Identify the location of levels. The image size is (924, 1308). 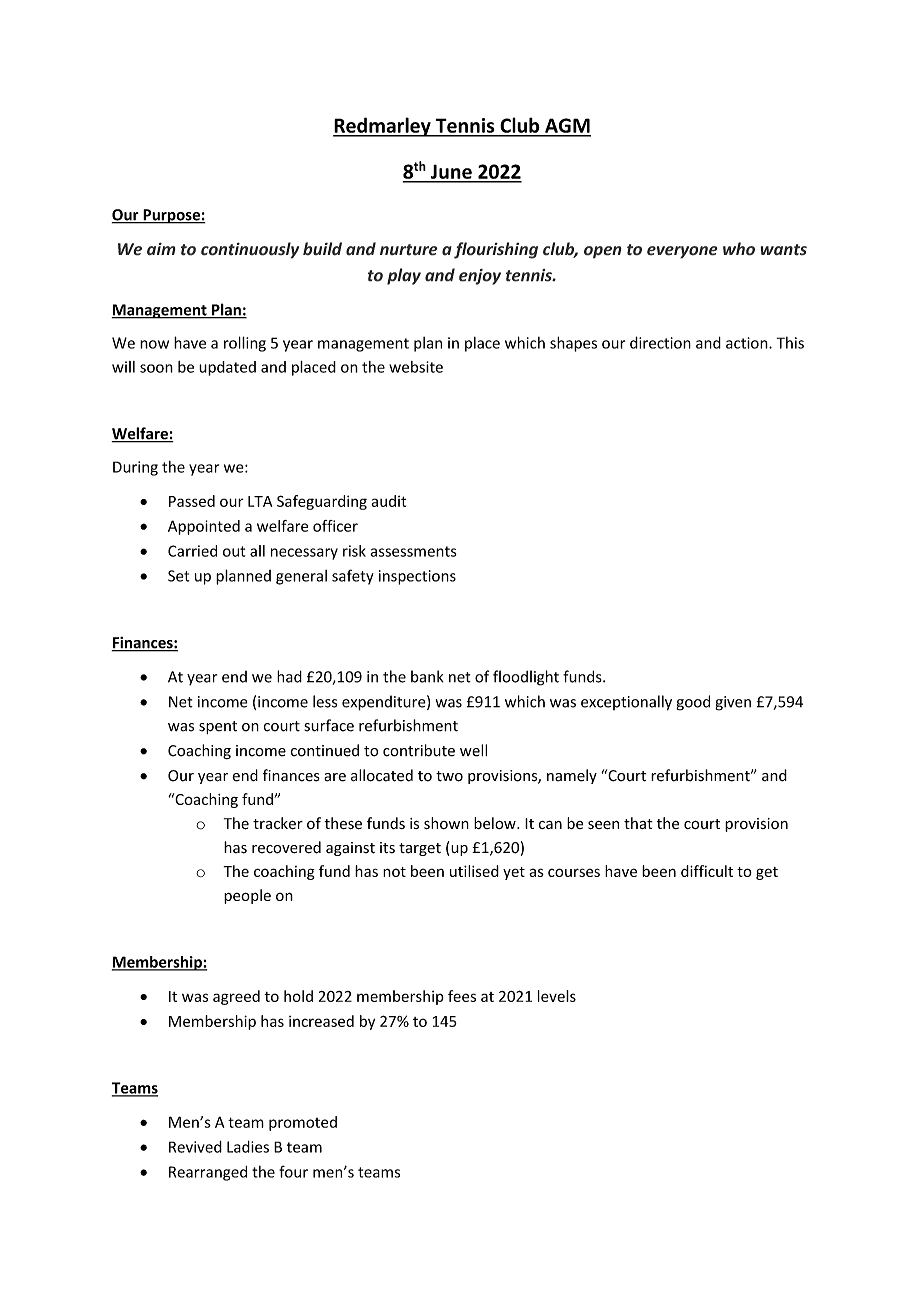
(557, 996).
